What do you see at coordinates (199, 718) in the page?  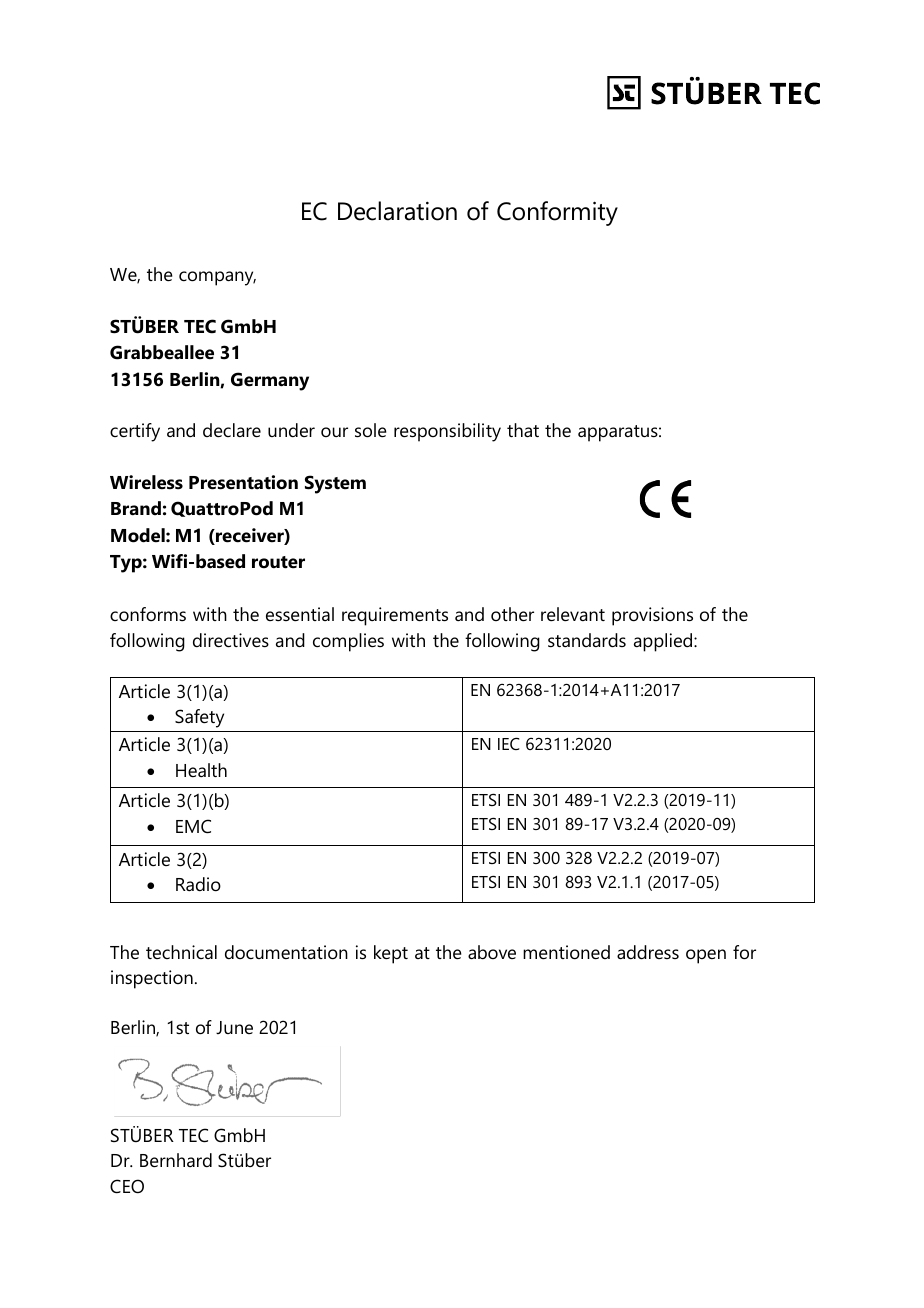 I see `Safety` at bounding box center [199, 718].
